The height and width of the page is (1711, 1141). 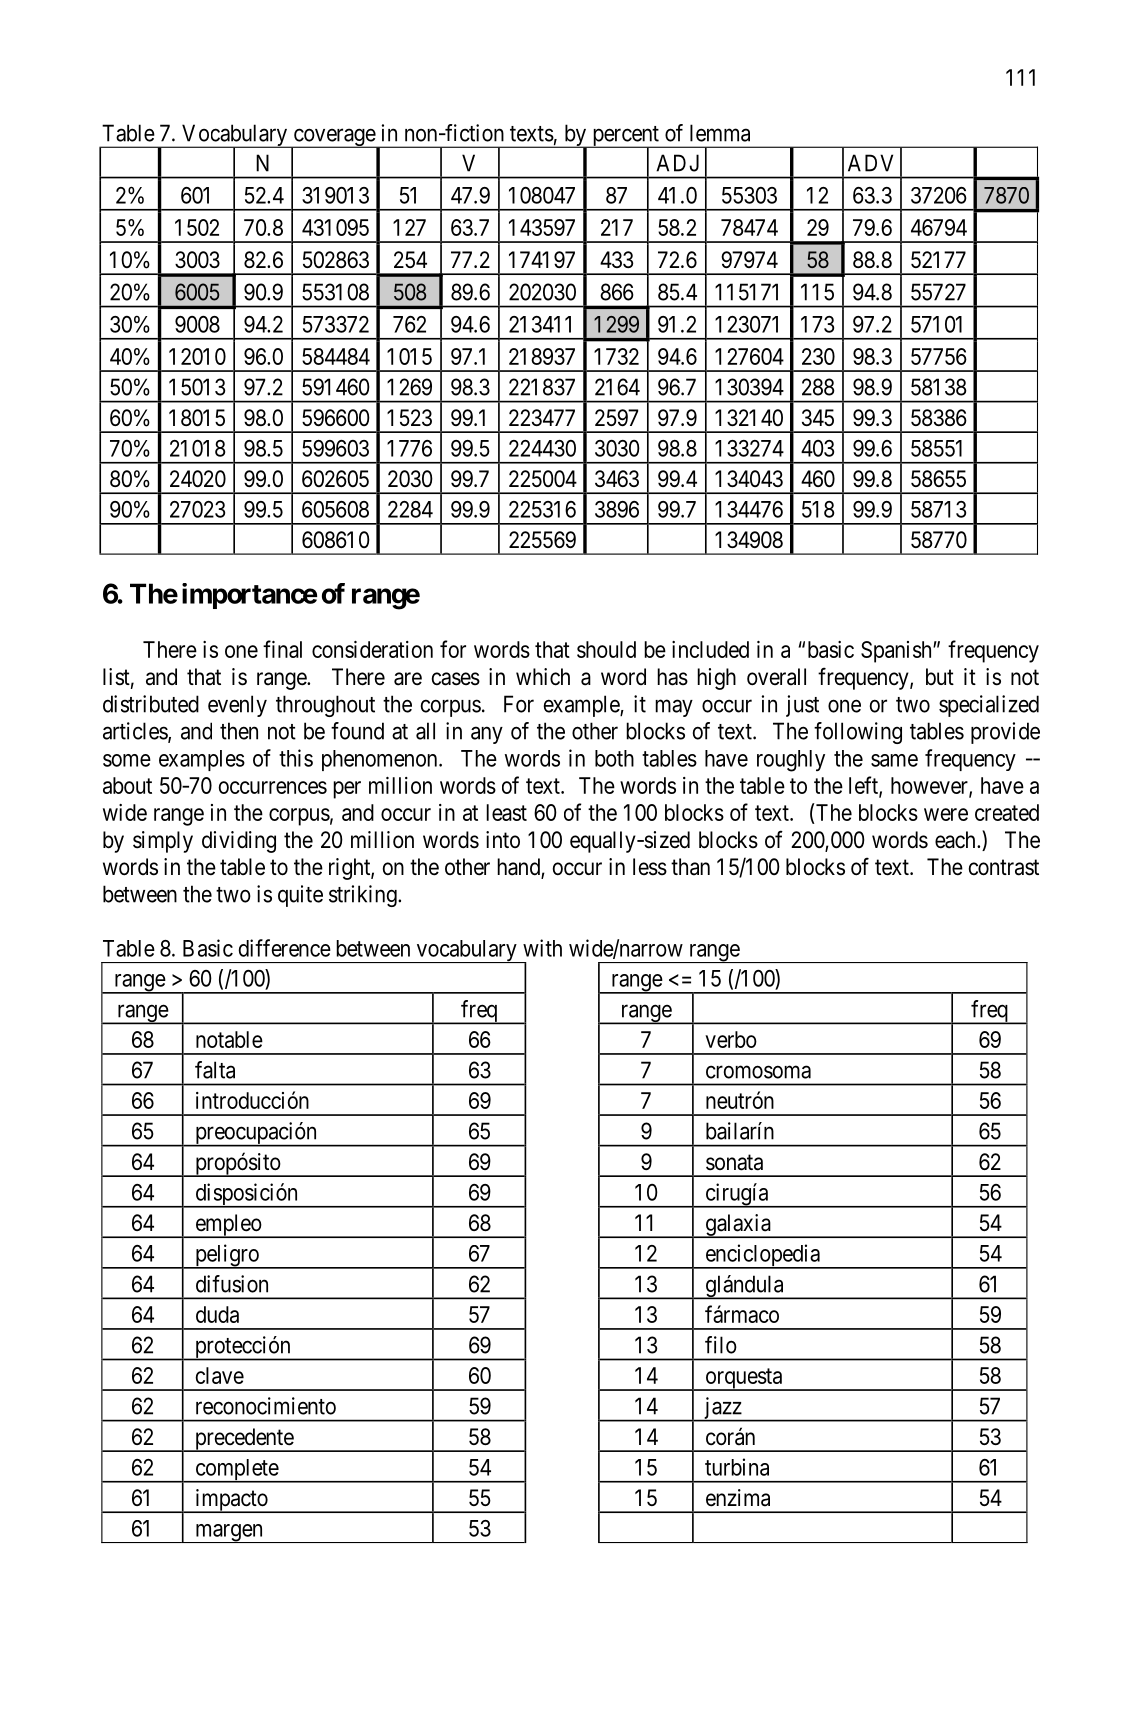 What do you see at coordinates (625, 137) in the page?
I see `percent` at bounding box center [625, 137].
